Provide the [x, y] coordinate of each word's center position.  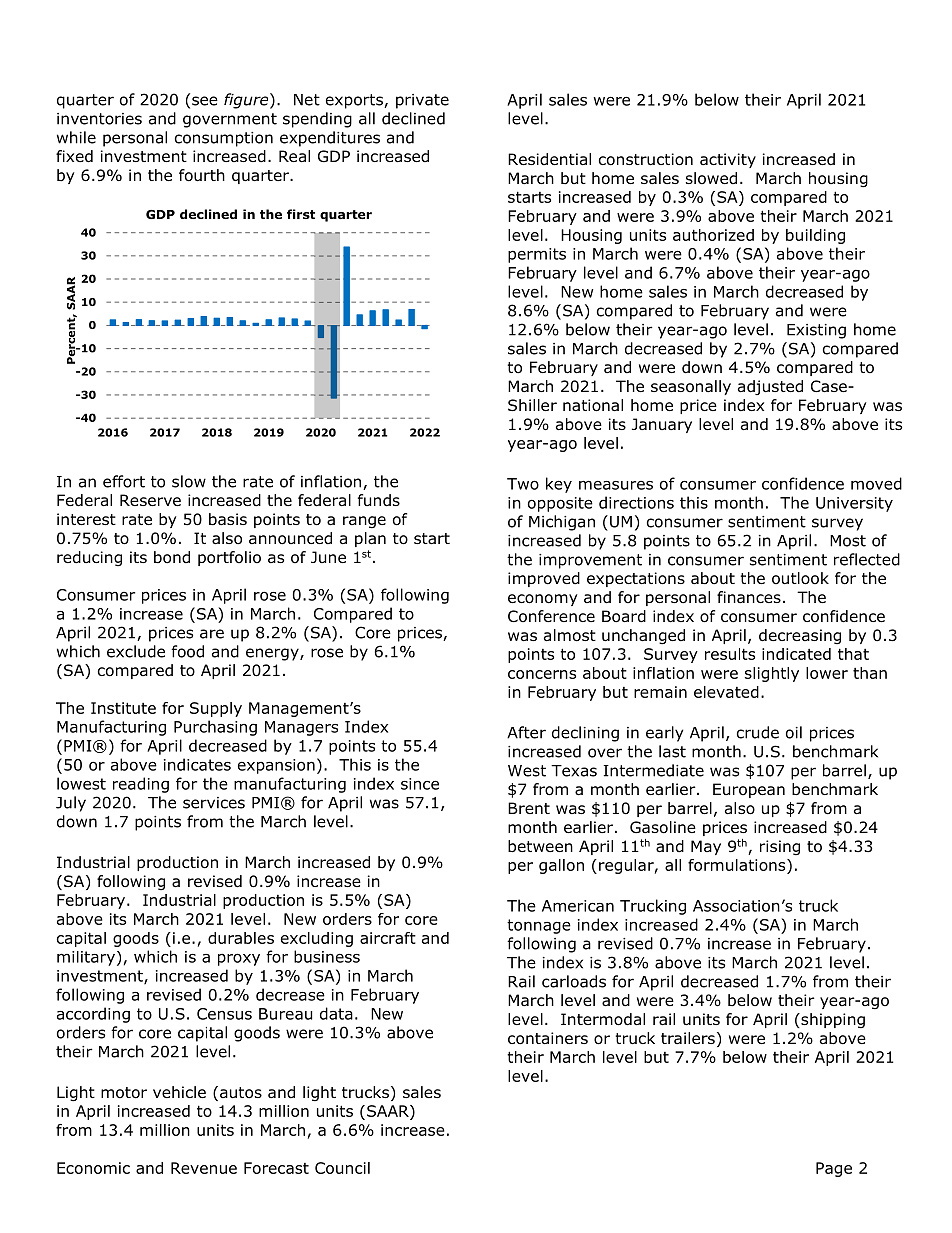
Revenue [204, 1168]
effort [124, 481]
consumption [224, 139]
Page [834, 1169]
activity [728, 160]
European [749, 790]
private [422, 101]
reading [141, 785]
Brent [529, 808]
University [854, 504]
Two [523, 484]
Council [342, 1168]
